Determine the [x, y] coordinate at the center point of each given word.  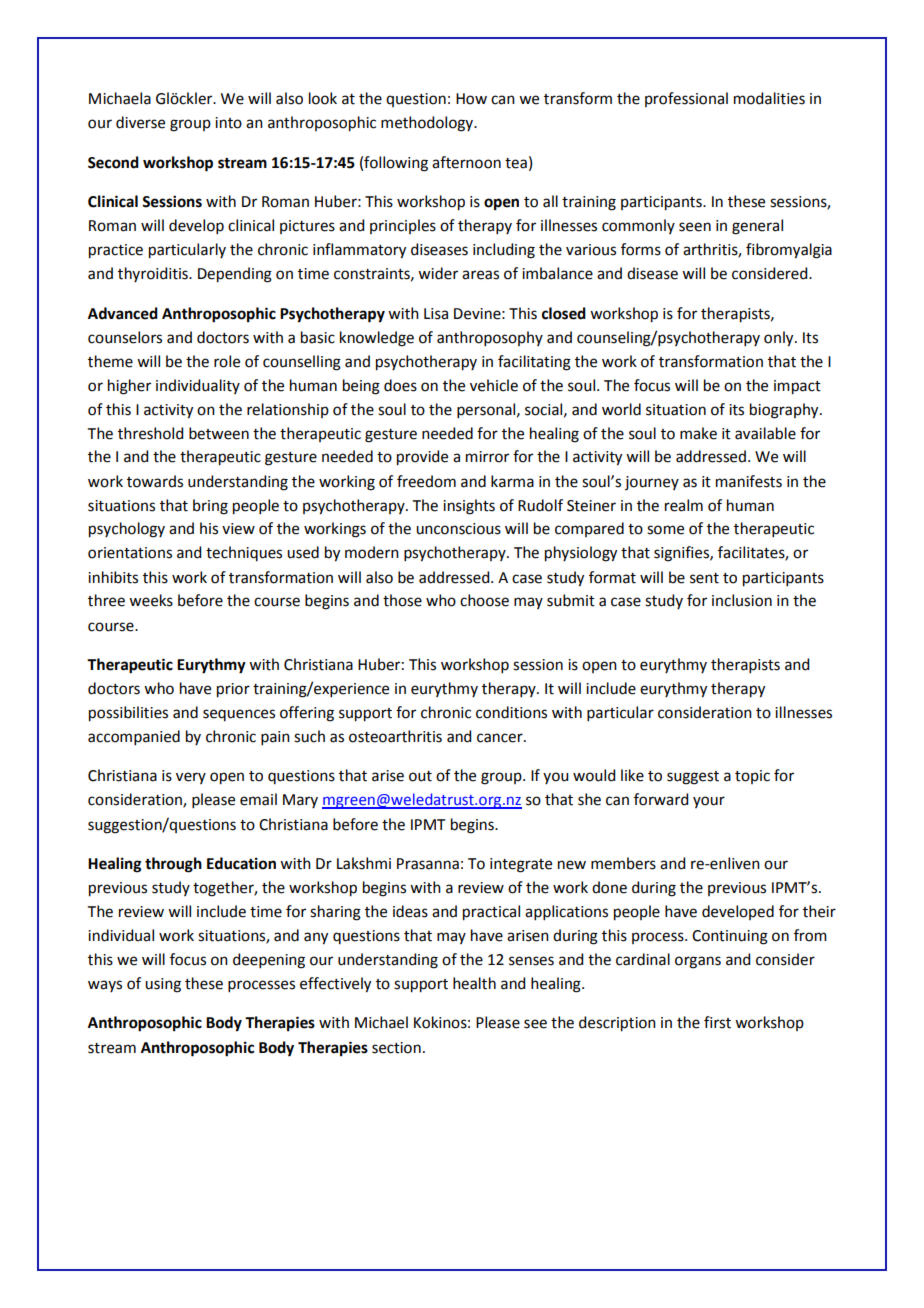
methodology [428, 124]
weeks [151, 600]
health [474, 983]
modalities [769, 98]
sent [704, 578]
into [228, 123]
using [163, 985]
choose [484, 600]
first [717, 1022]
